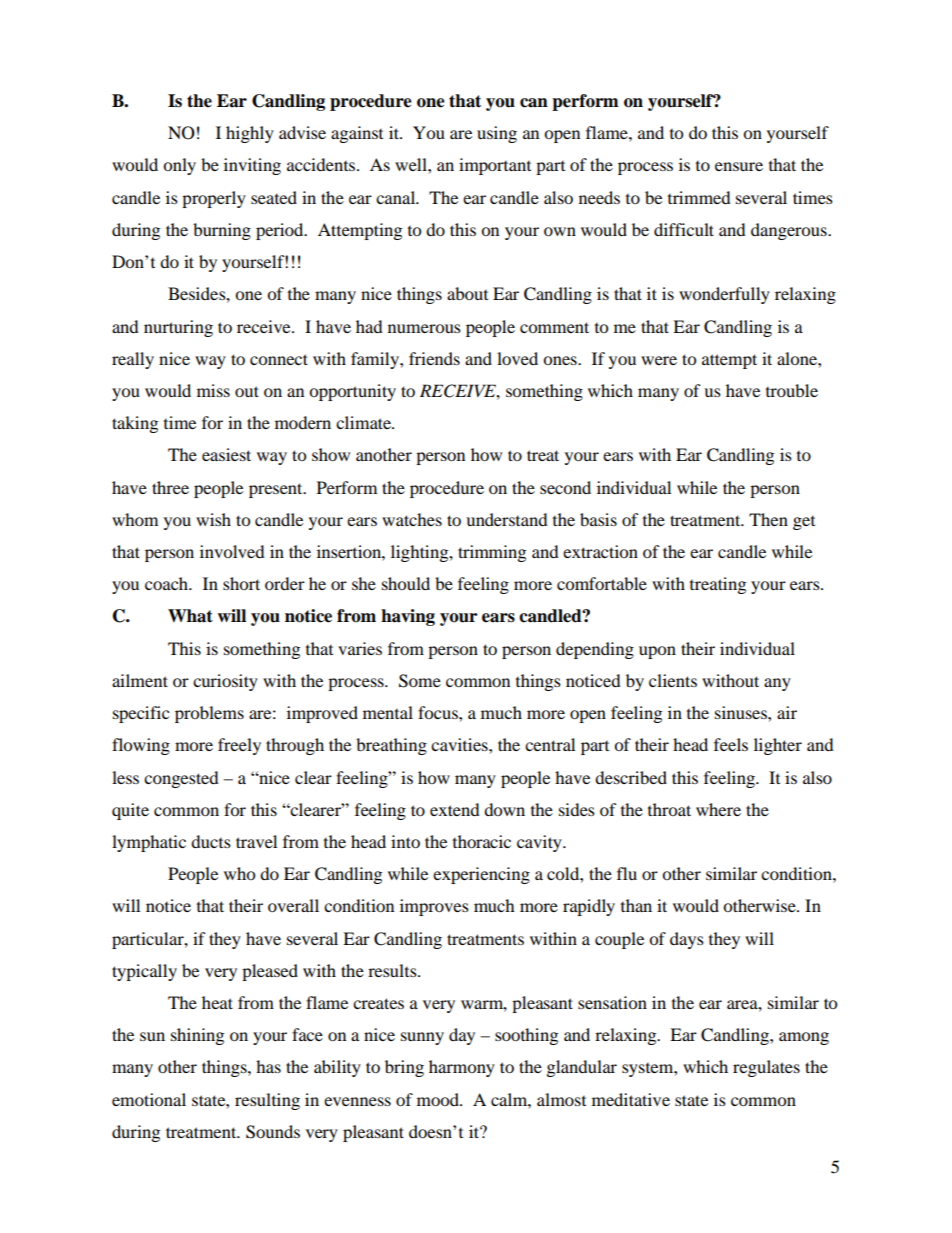 The height and width of the screenshot is (1233, 952). I want to click on upon, so click(657, 652).
